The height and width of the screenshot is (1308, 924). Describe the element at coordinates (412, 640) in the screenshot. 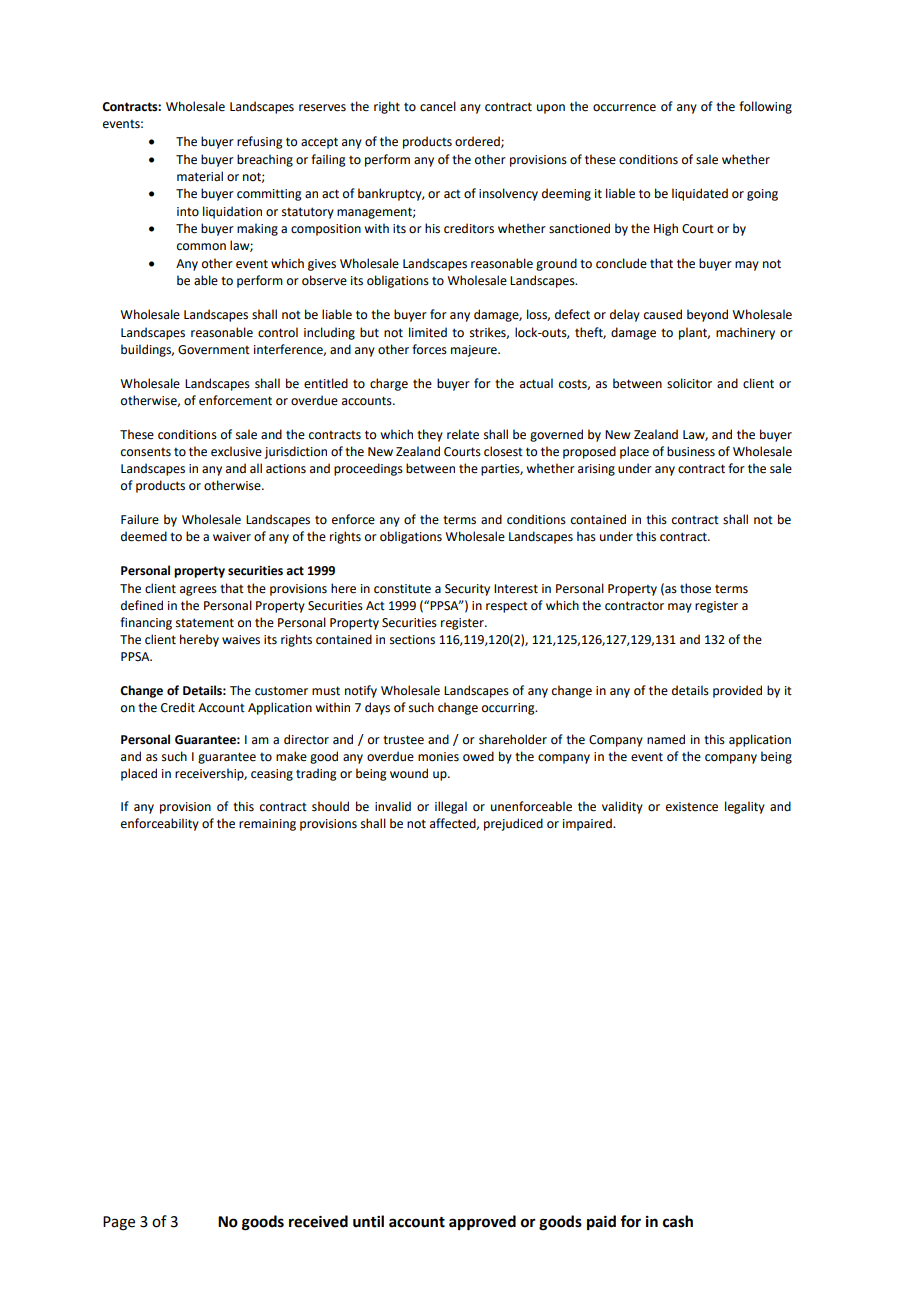

I see `sections` at that location.
